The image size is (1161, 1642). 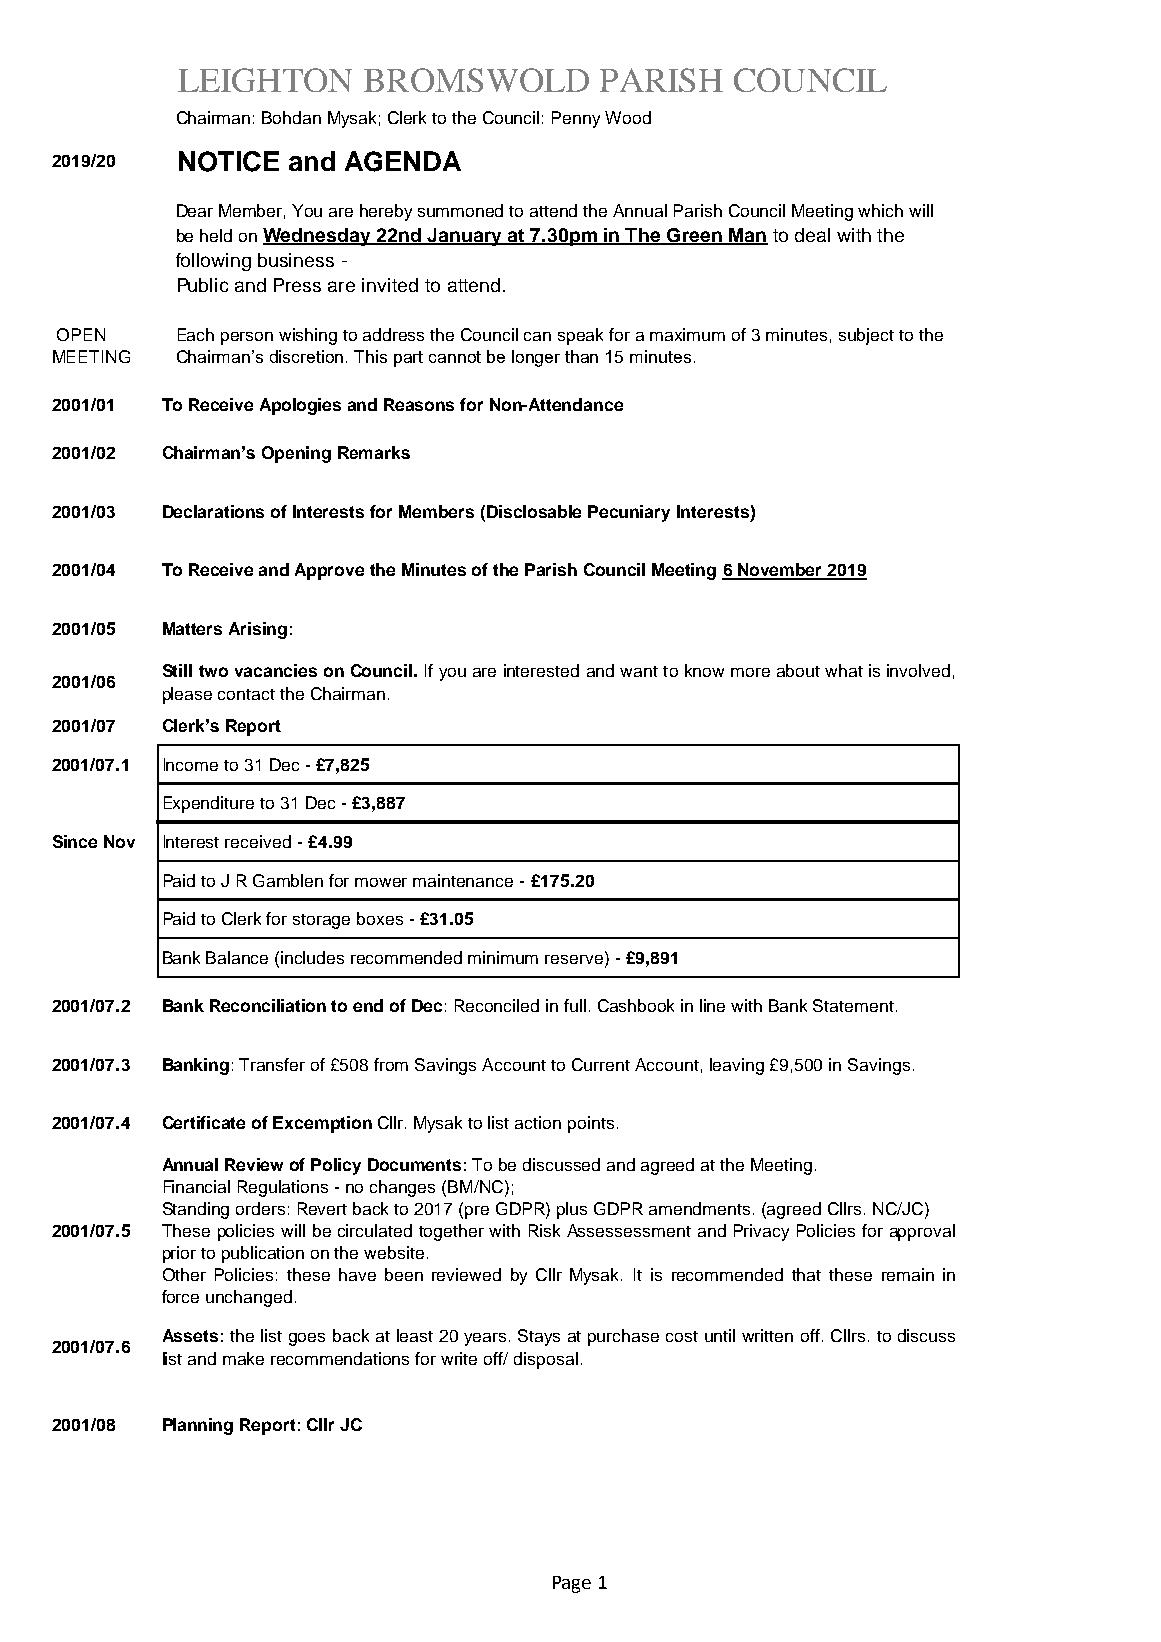 What do you see at coordinates (780, 571) in the screenshot?
I see `November` at bounding box center [780, 571].
